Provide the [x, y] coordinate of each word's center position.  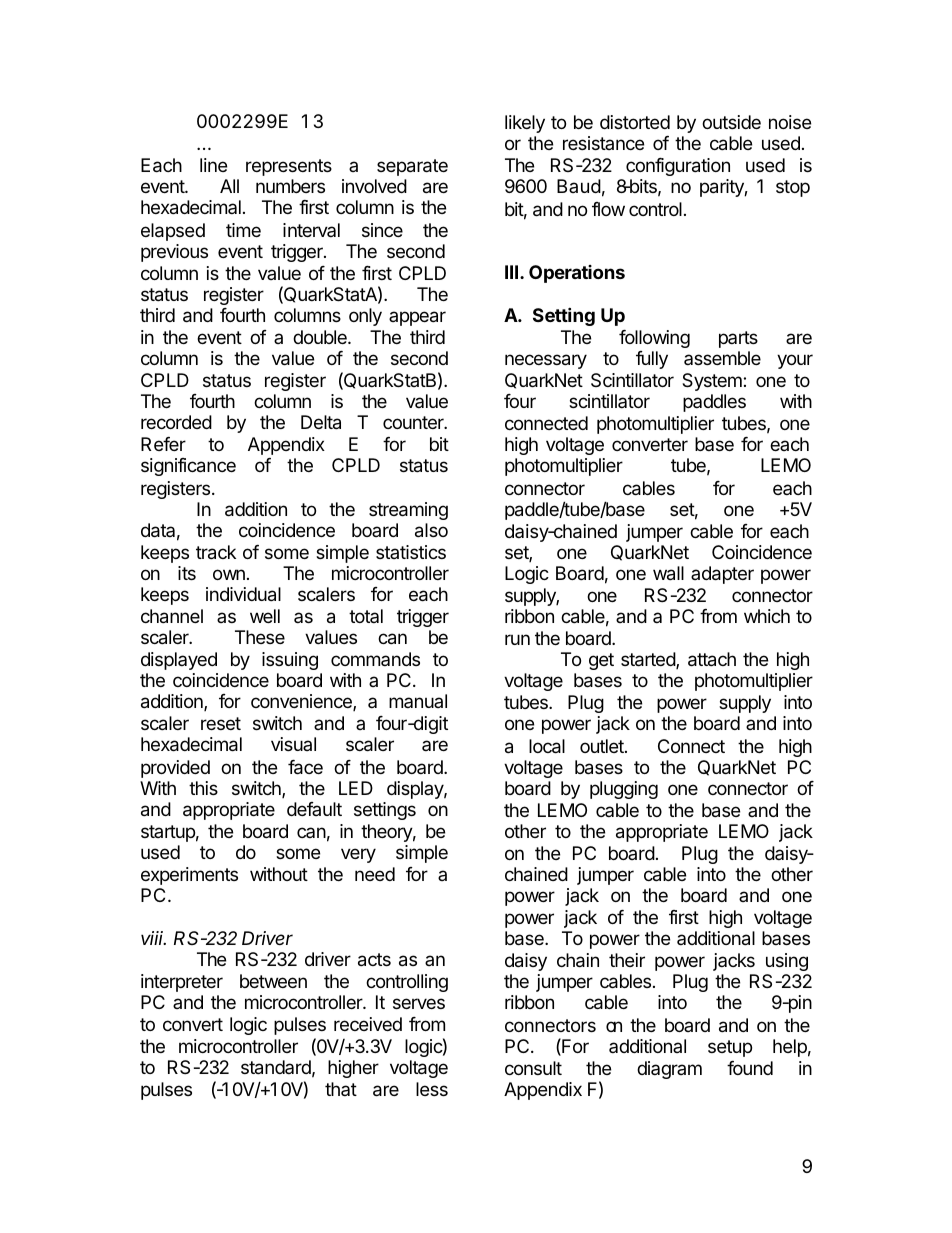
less [432, 1089]
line [213, 165]
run [517, 639]
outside [731, 122]
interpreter [182, 983]
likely [525, 124]
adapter [722, 575]
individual [243, 594]
